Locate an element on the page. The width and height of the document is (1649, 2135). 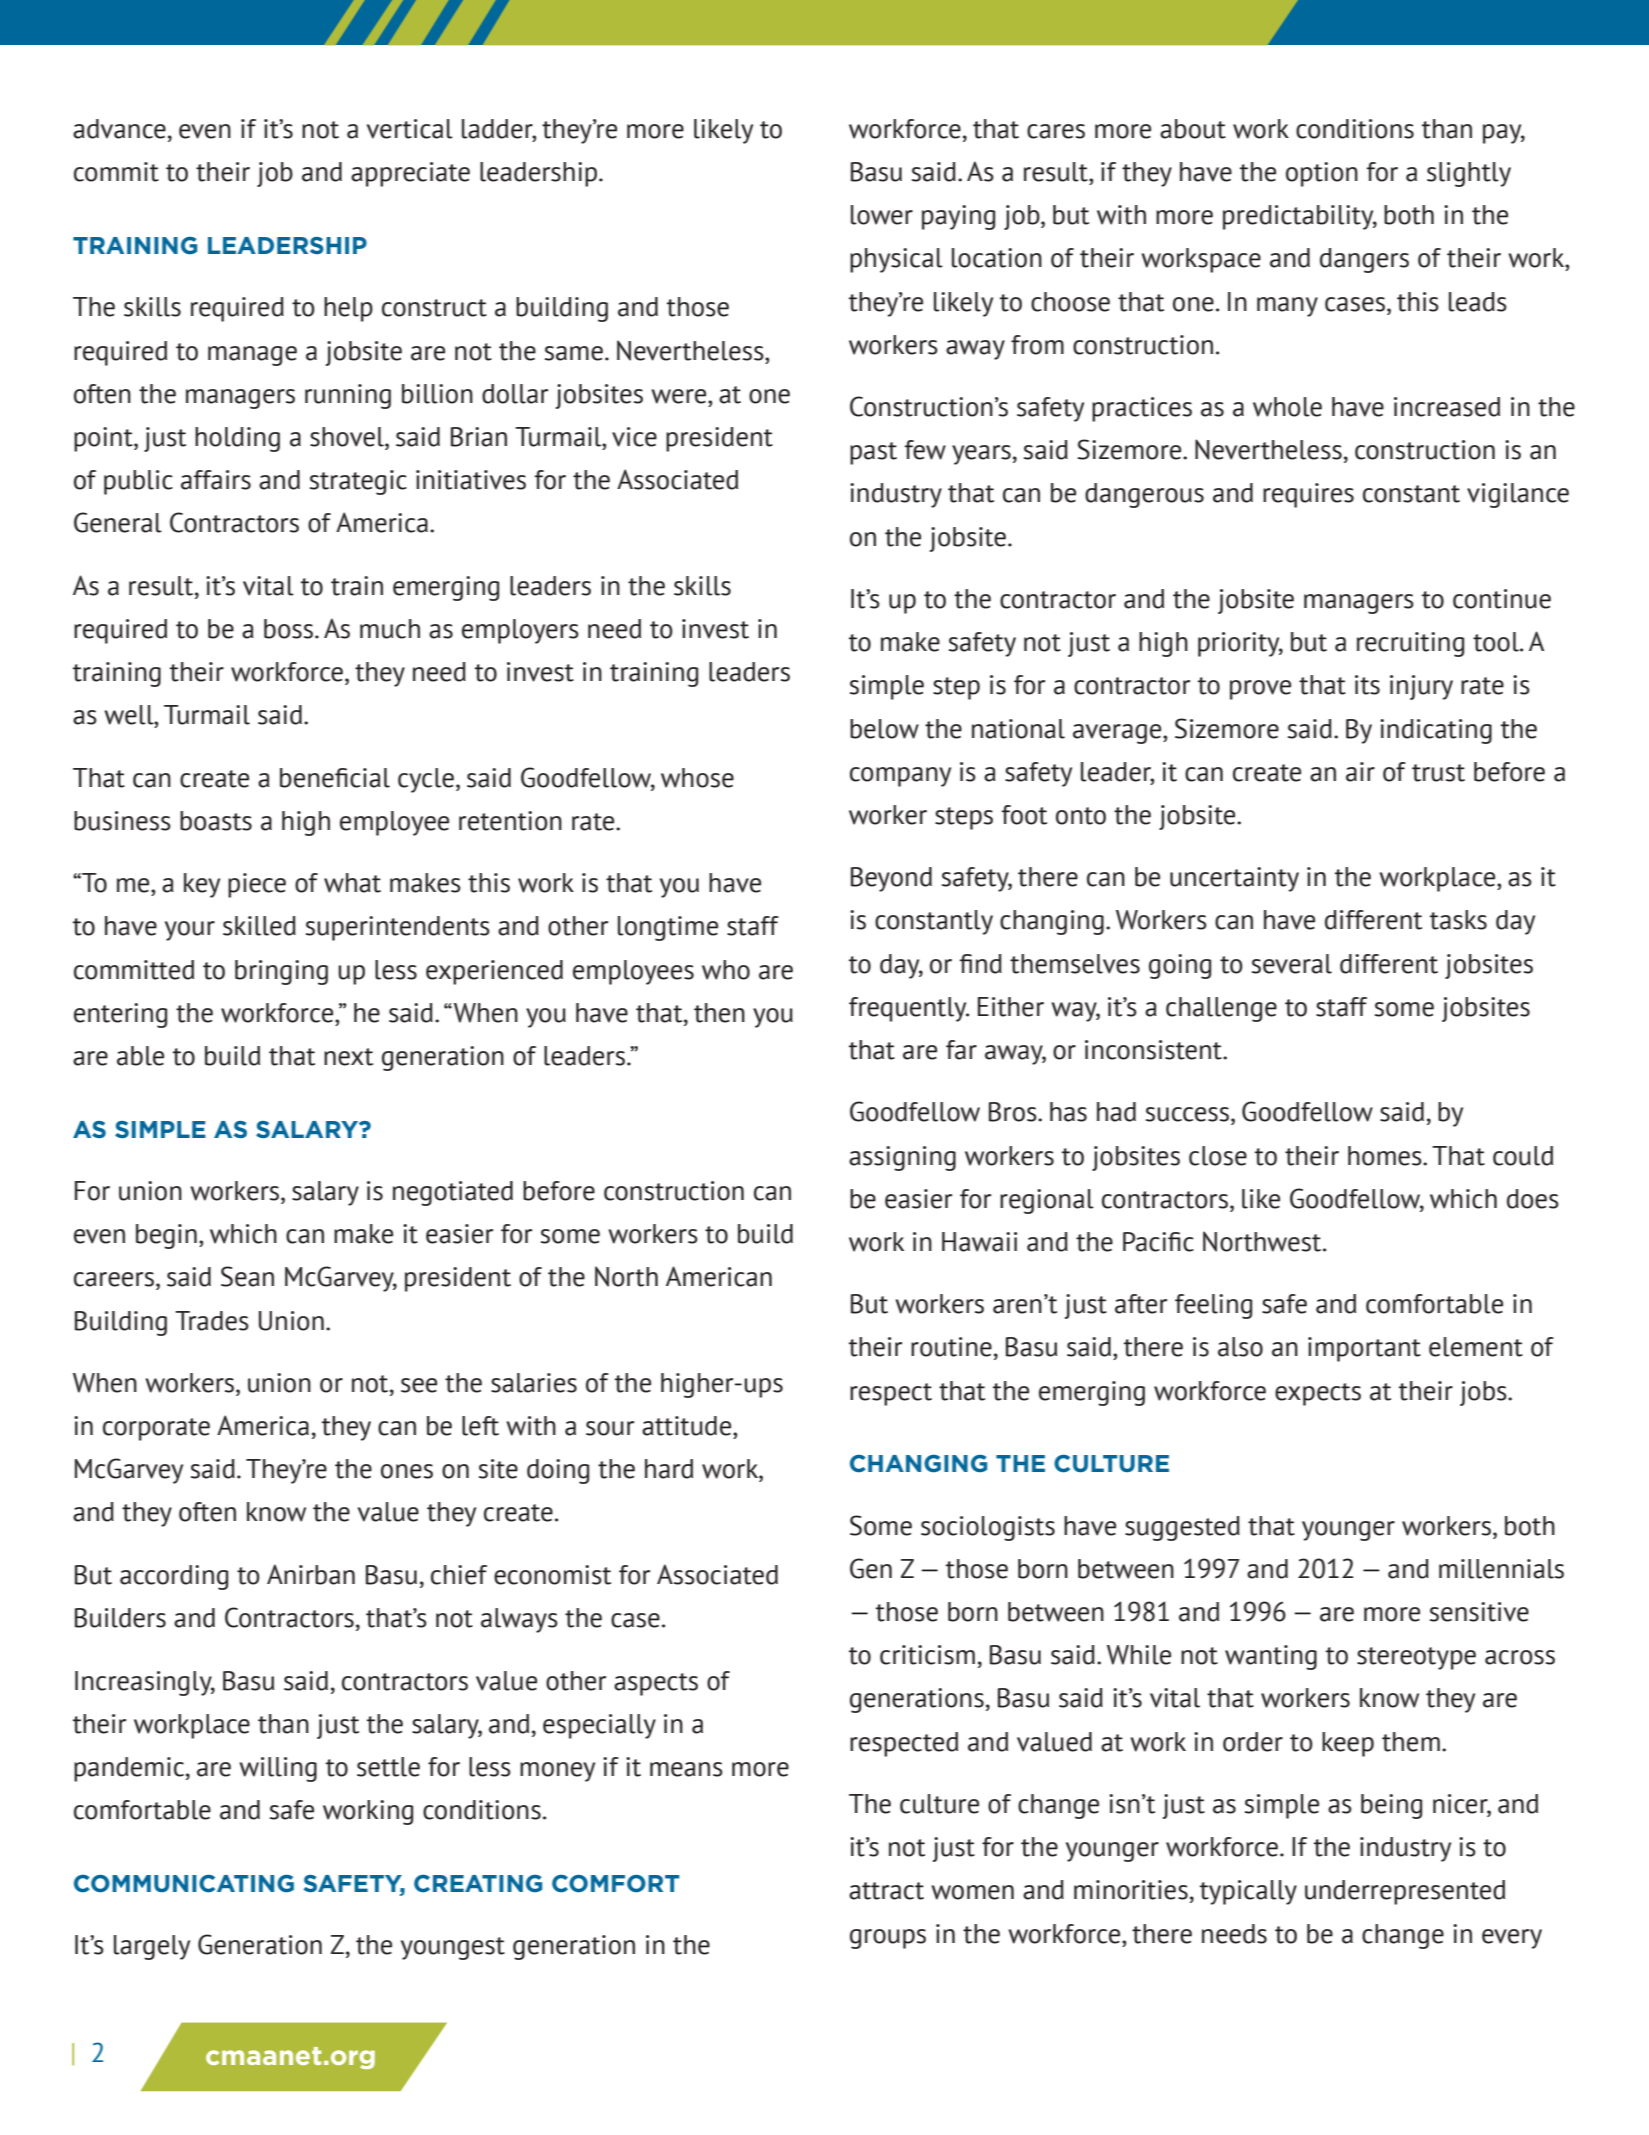
appreciate is located at coordinates (410, 174).
